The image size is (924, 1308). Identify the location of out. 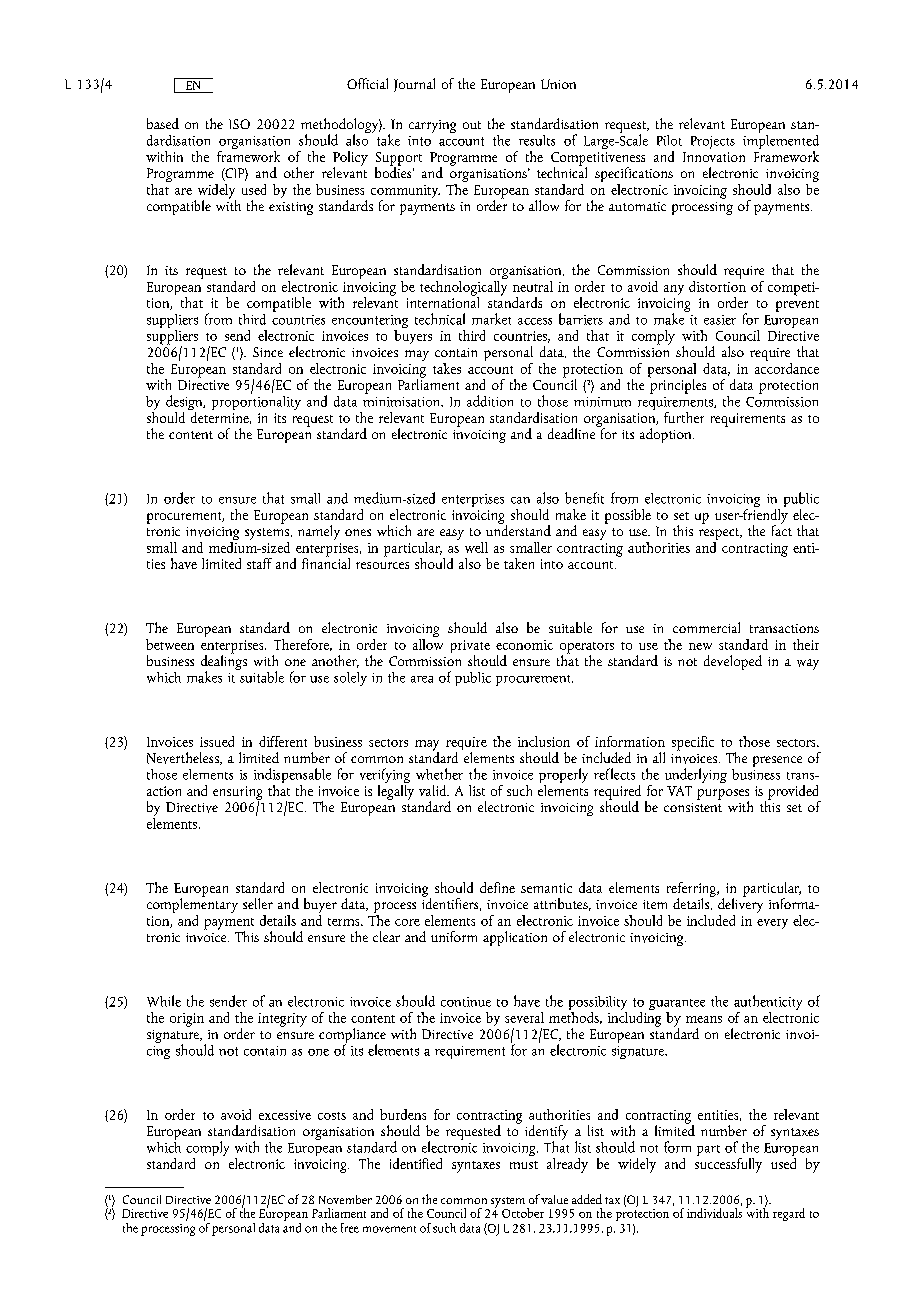
(472, 125).
